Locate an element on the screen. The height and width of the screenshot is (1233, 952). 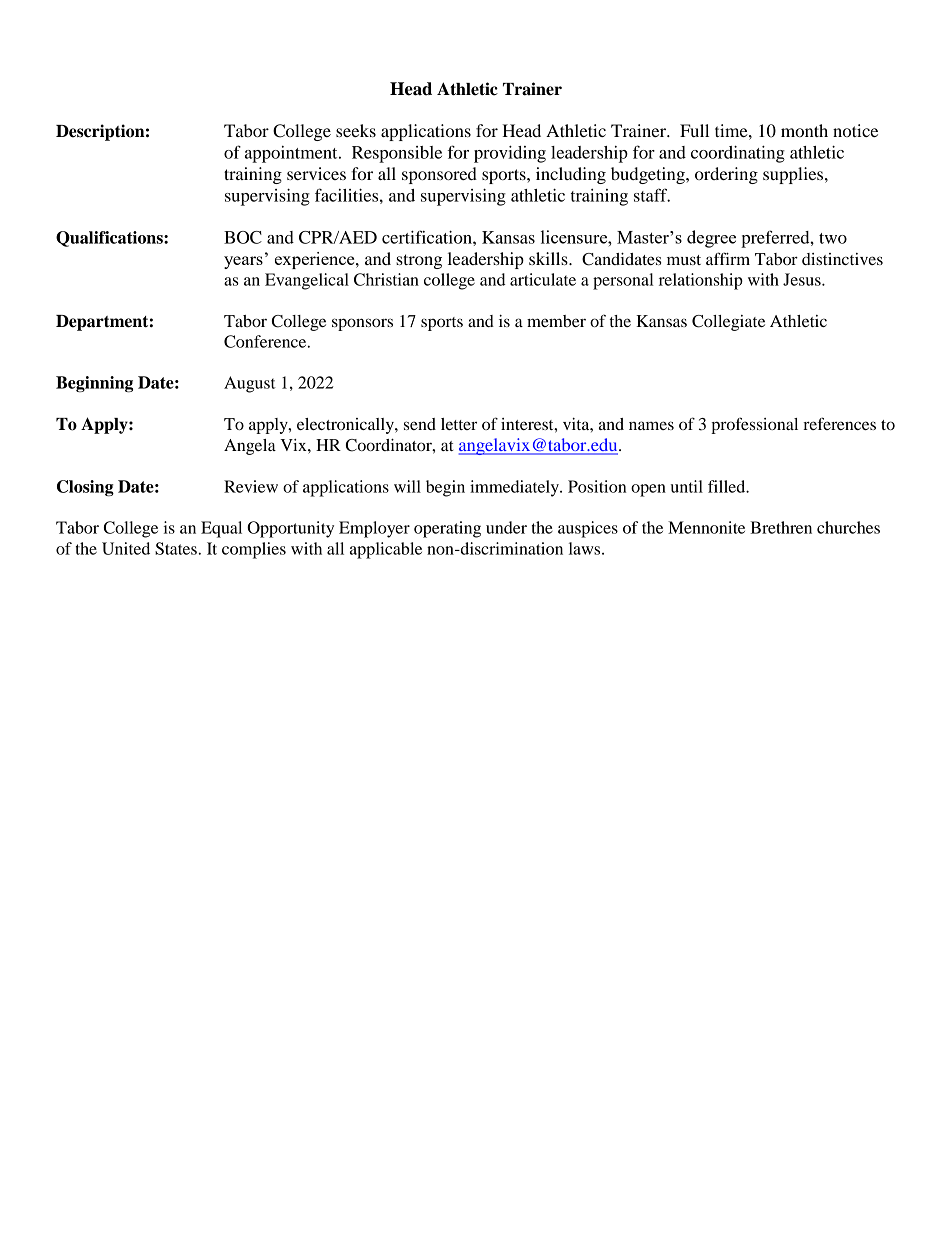
appointment is located at coordinates (292, 154).
